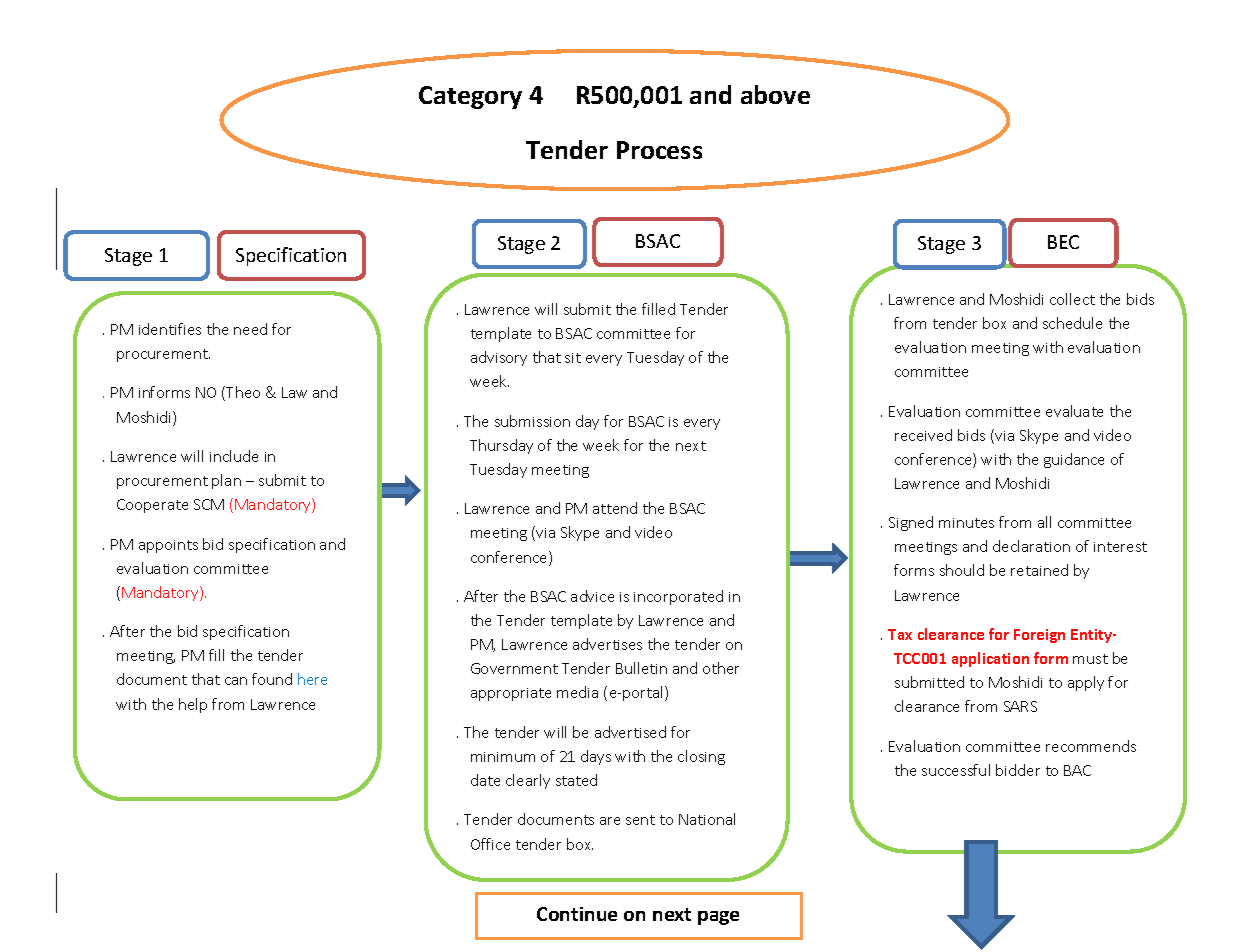 The height and width of the page is (952, 1233). What do you see at coordinates (966, 523) in the page?
I see `minutes` at bounding box center [966, 523].
